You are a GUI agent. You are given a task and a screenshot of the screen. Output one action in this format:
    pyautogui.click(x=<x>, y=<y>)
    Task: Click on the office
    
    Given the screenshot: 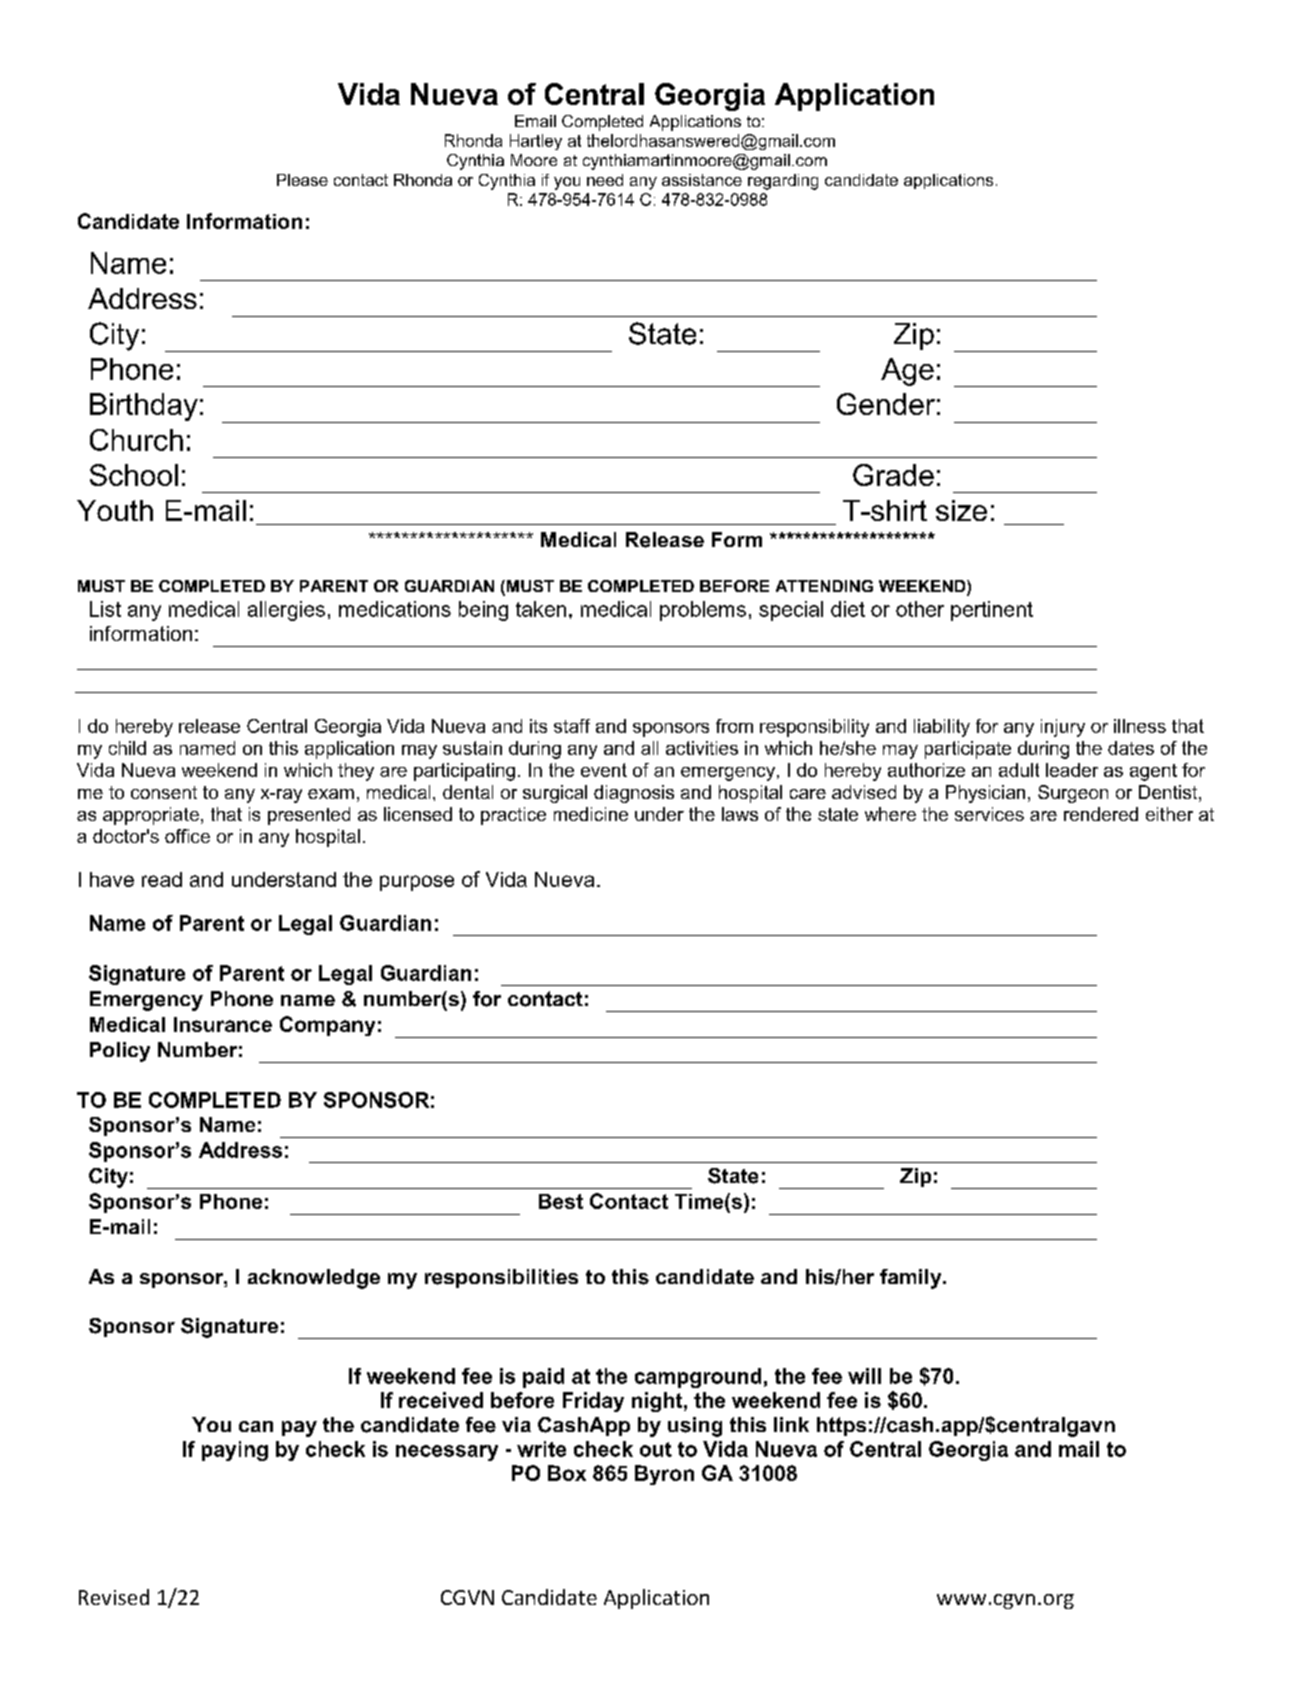 What is the action you would take?
    pyautogui.click(x=187, y=836)
